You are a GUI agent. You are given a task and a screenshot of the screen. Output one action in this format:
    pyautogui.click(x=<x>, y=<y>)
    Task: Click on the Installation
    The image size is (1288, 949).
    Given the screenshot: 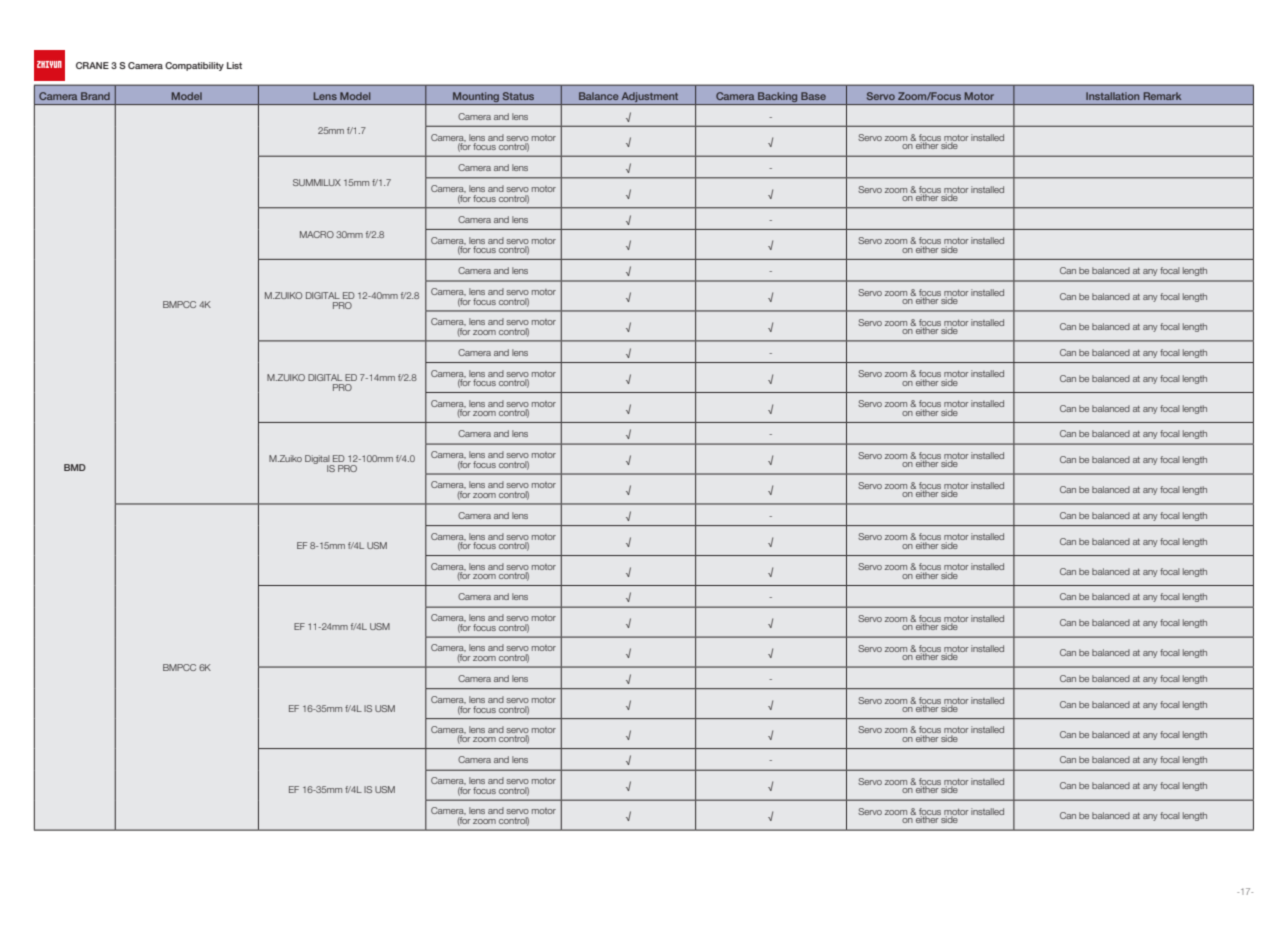 What is the action you would take?
    pyautogui.click(x=1112, y=96)
